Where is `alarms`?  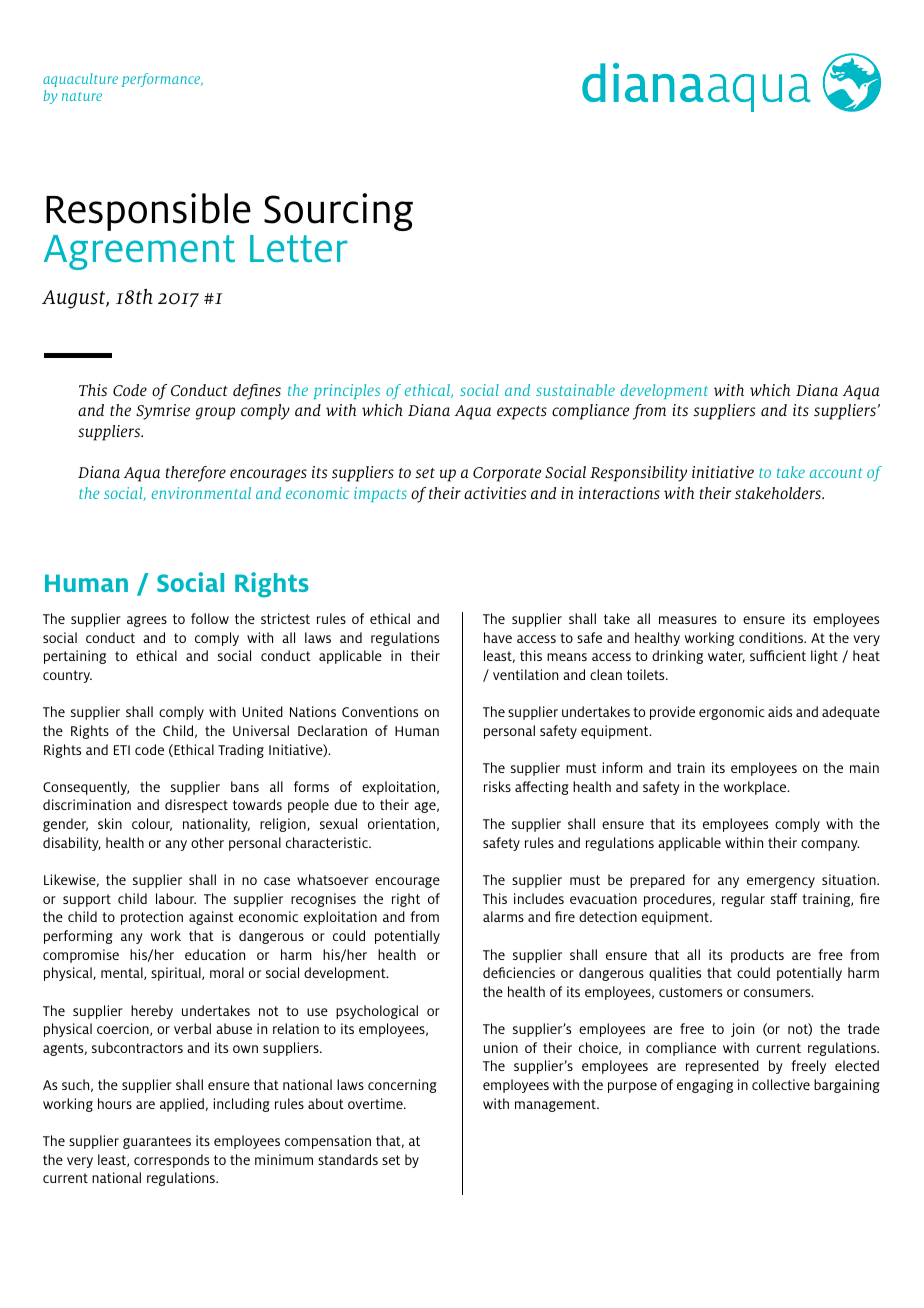 alarms is located at coordinates (503, 916).
